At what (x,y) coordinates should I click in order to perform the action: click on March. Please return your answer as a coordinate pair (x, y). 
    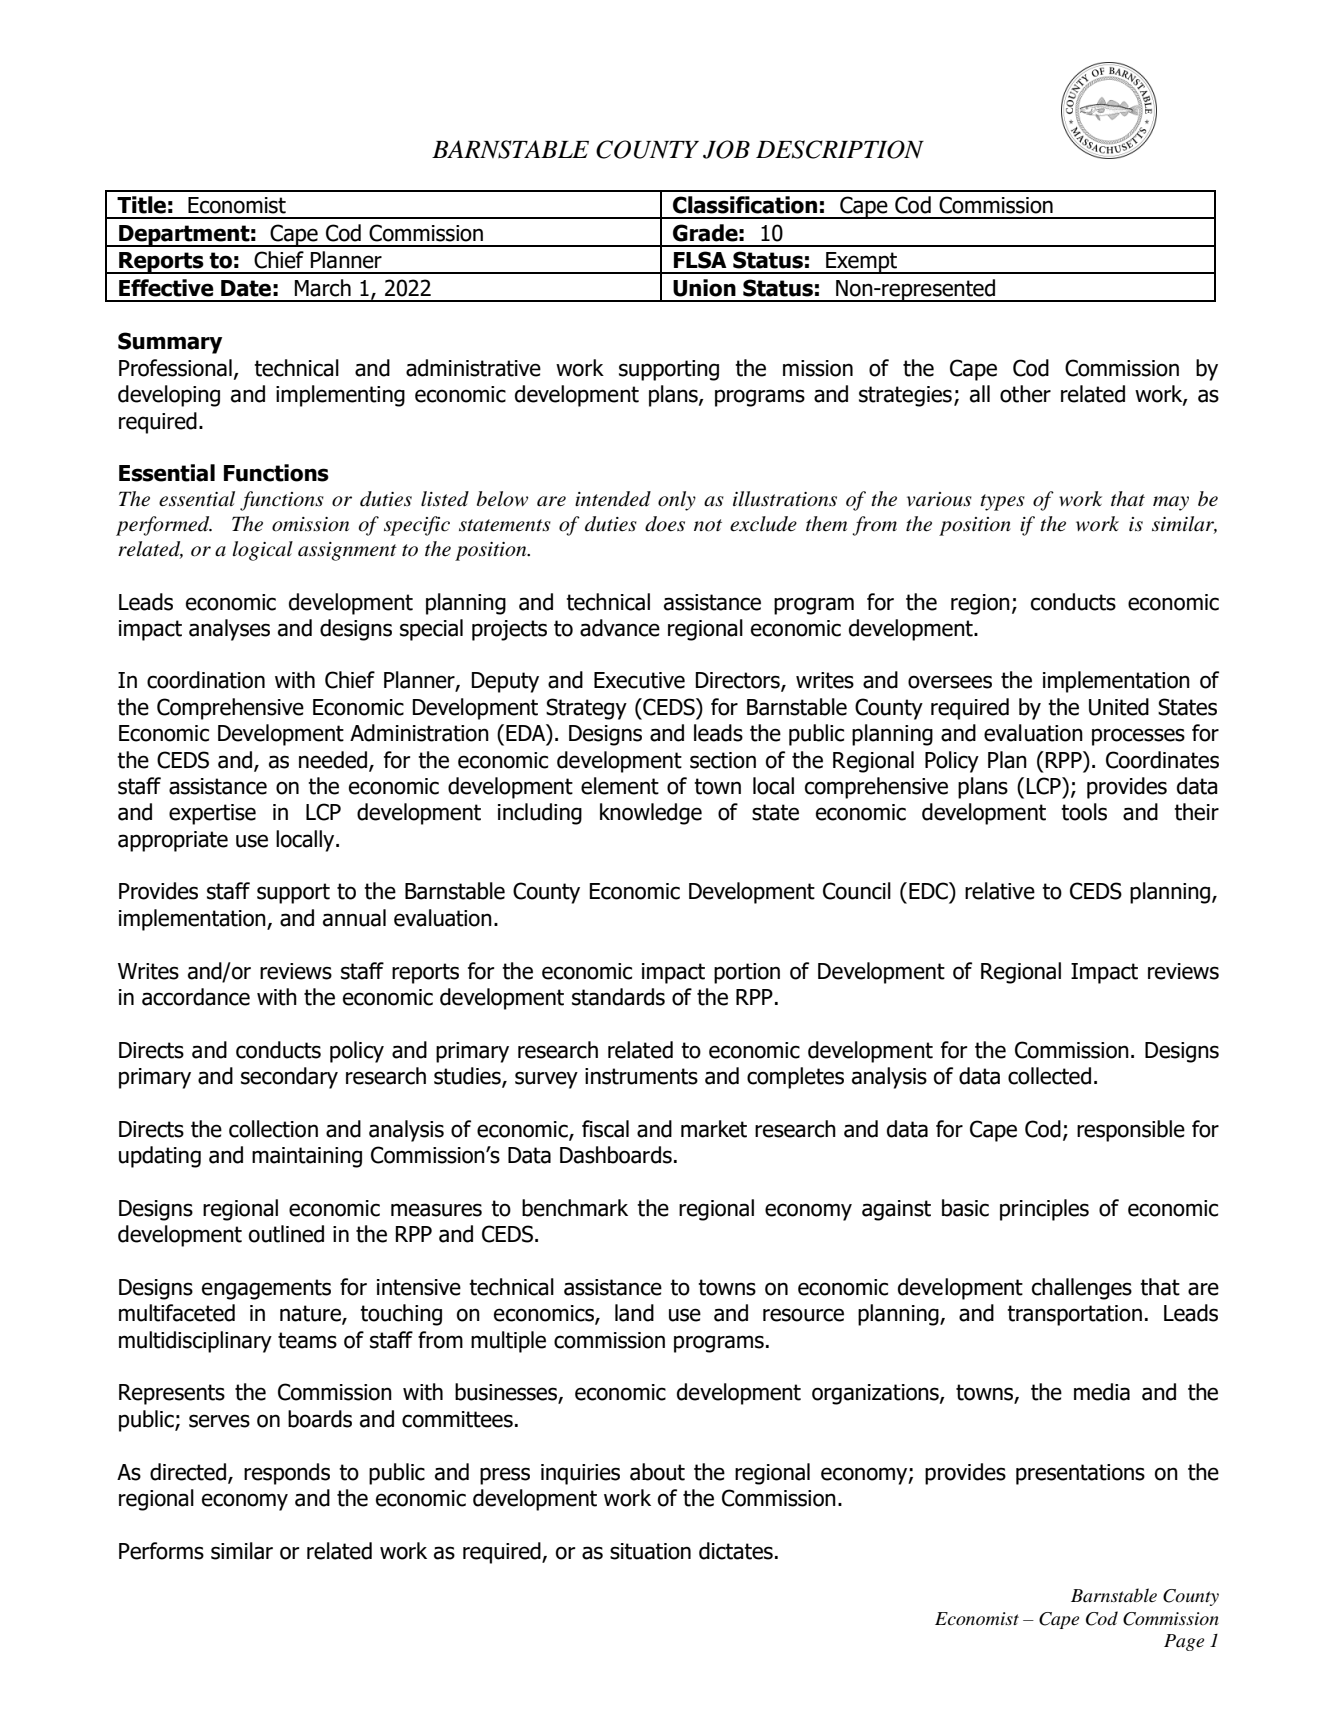
    Looking at the image, I should click on (323, 288).
